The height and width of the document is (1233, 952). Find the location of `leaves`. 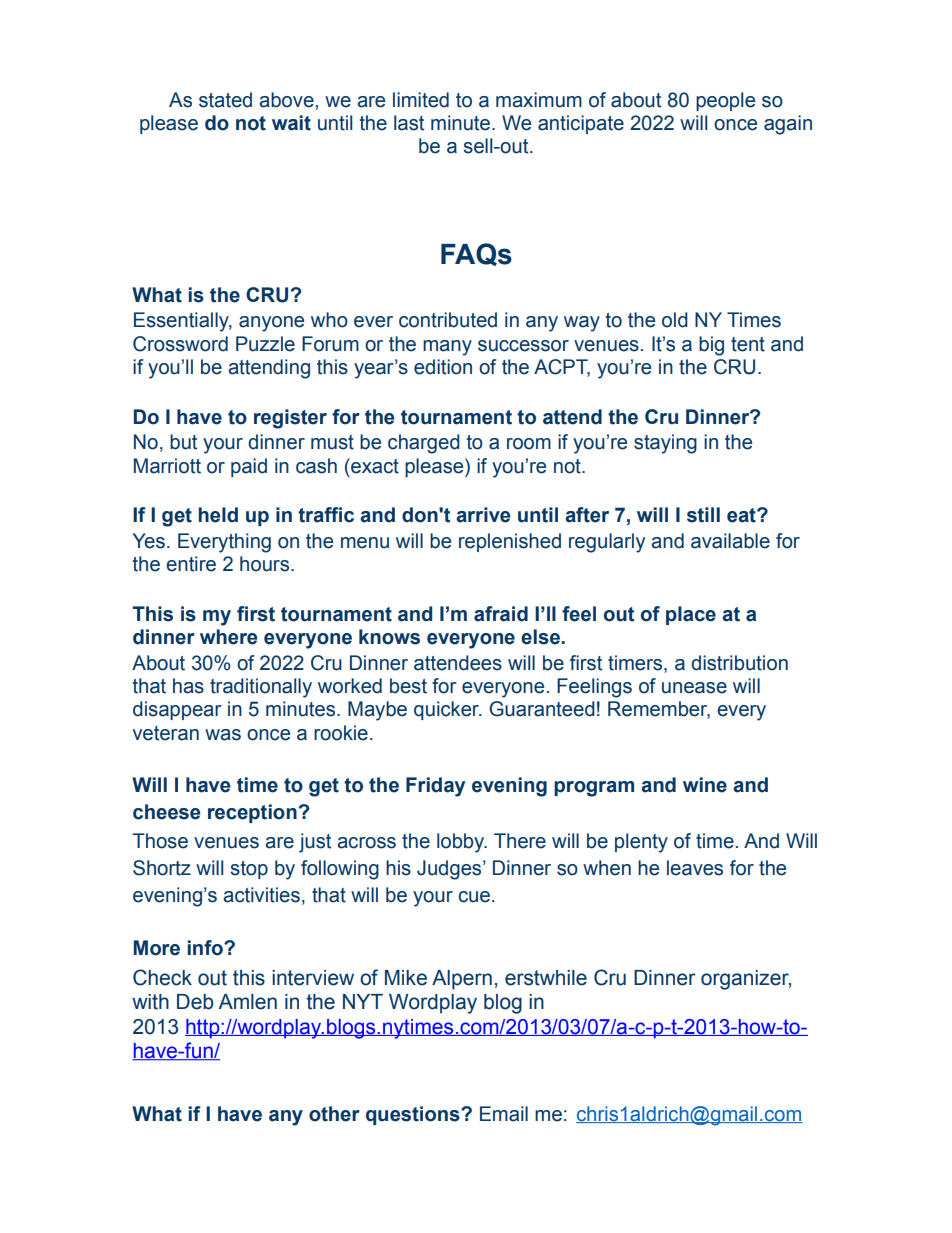

leaves is located at coordinates (695, 868).
